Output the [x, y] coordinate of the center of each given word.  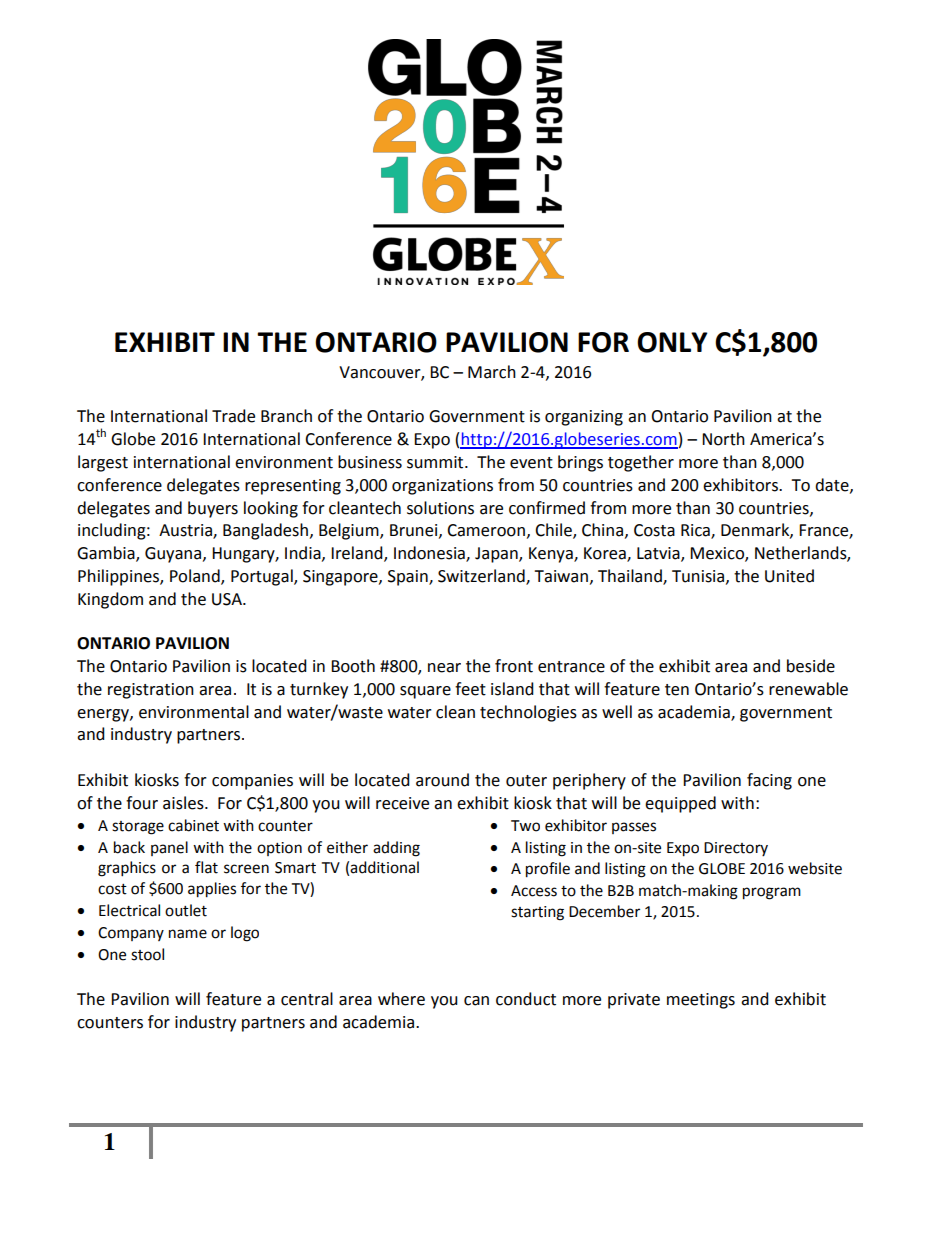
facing [769, 781]
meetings [701, 1001]
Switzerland [482, 577]
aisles [184, 803]
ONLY [672, 342]
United [789, 576]
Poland [196, 577]
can [476, 1001]
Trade [233, 416]
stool [147, 954]
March [492, 372]
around [442, 780]
